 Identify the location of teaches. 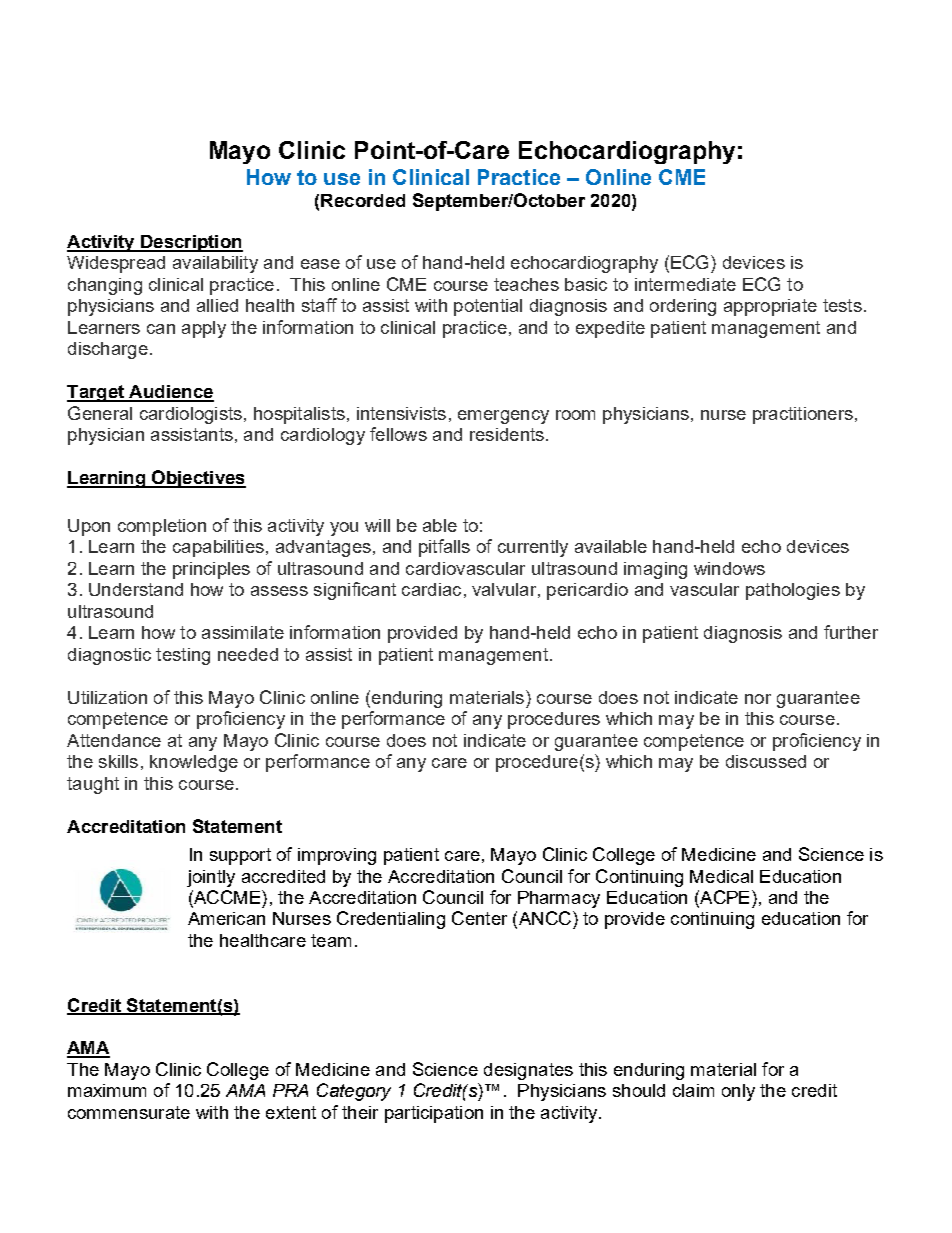
(526, 284).
